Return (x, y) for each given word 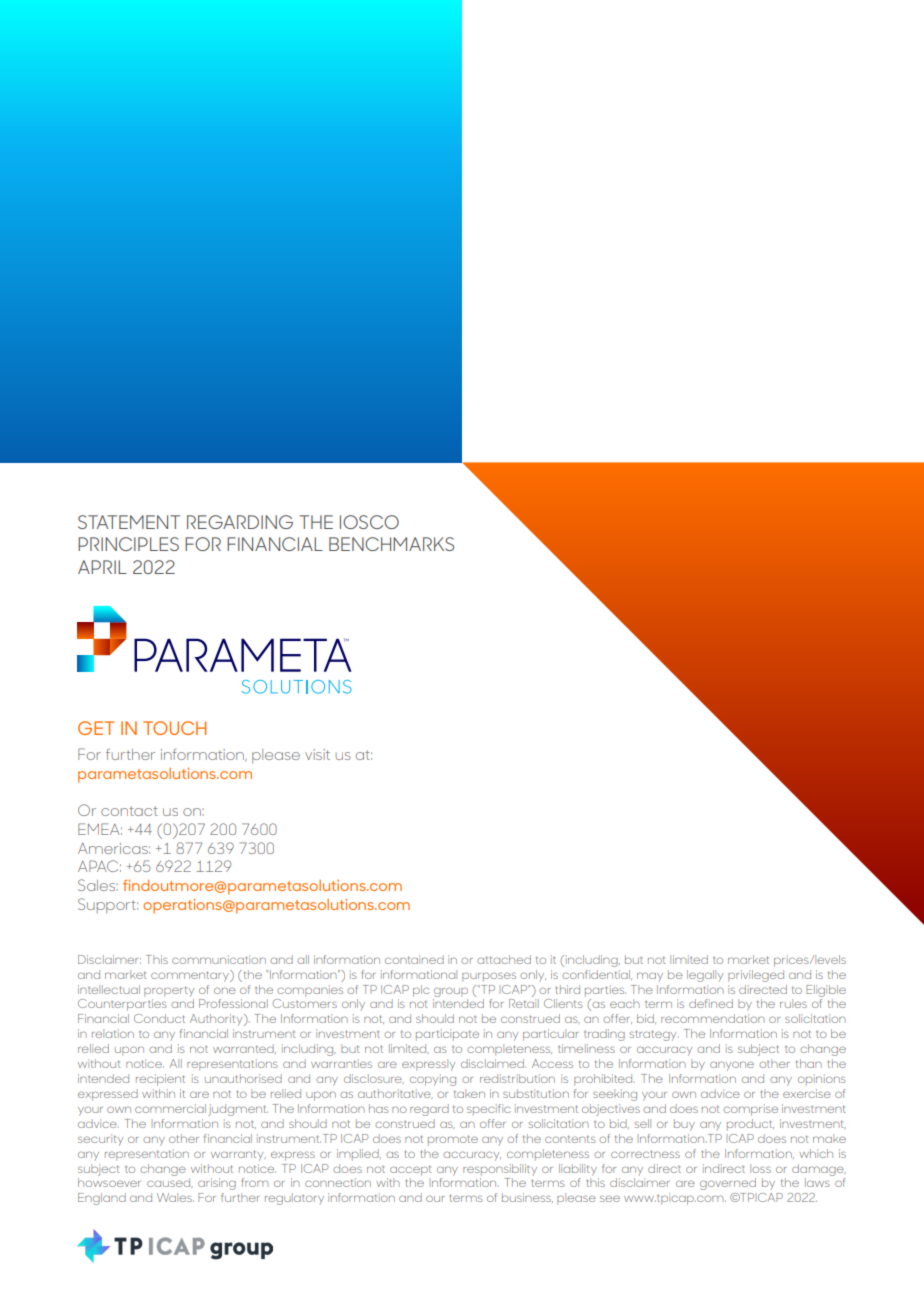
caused (170, 1183)
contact (129, 811)
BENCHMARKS (391, 544)
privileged (756, 976)
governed (728, 1184)
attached (504, 959)
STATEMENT (129, 522)
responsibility (500, 1170)
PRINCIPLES (128, 544)
